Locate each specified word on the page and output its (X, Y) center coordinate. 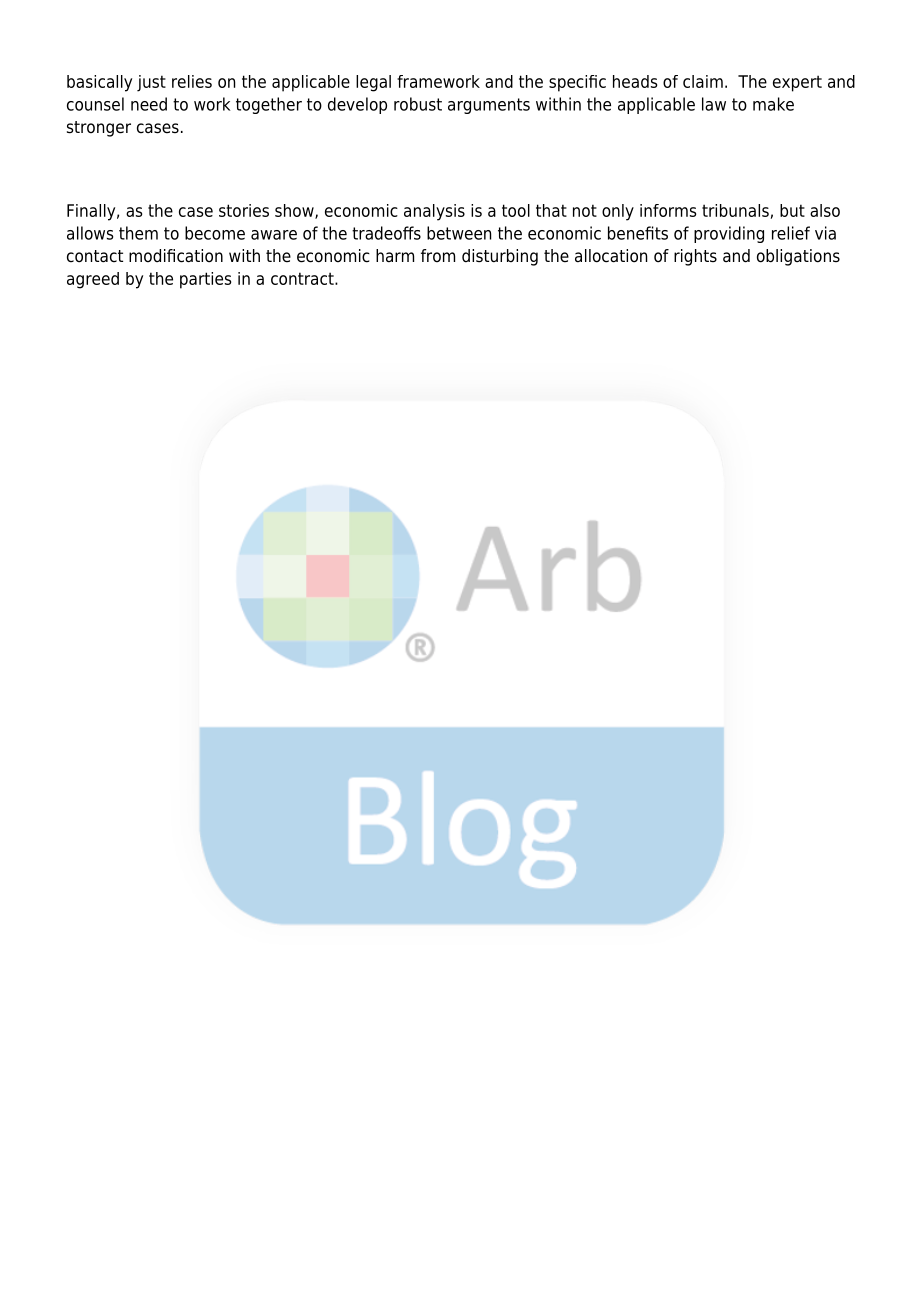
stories (244, 210)
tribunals (735, 210)
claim (703, 81)
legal (373, 83)
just (151, 83)
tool (516, 210)
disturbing (500, 257)
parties (205, 280)
